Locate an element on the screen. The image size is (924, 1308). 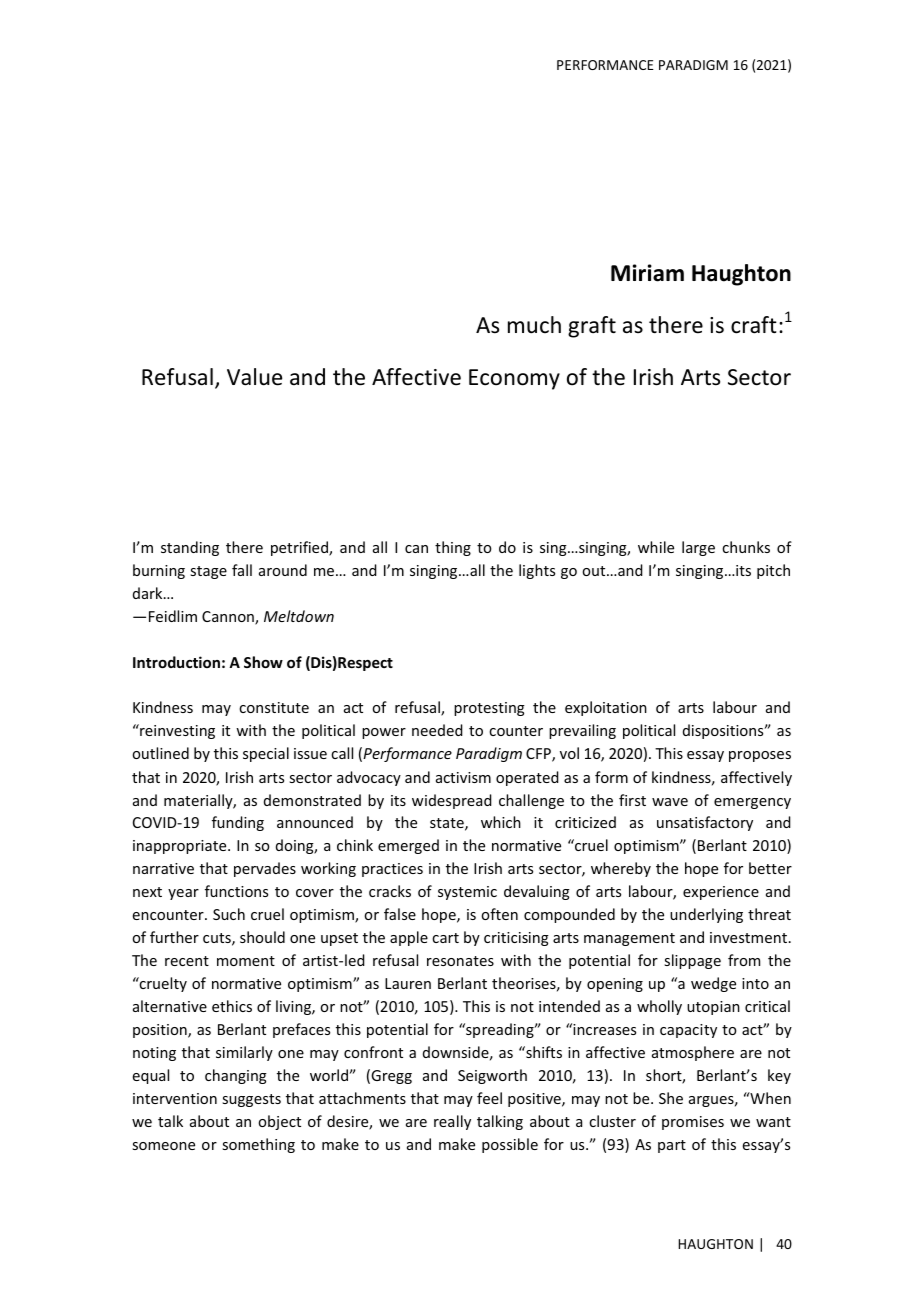
craft is located at coordinates (754, 325).
